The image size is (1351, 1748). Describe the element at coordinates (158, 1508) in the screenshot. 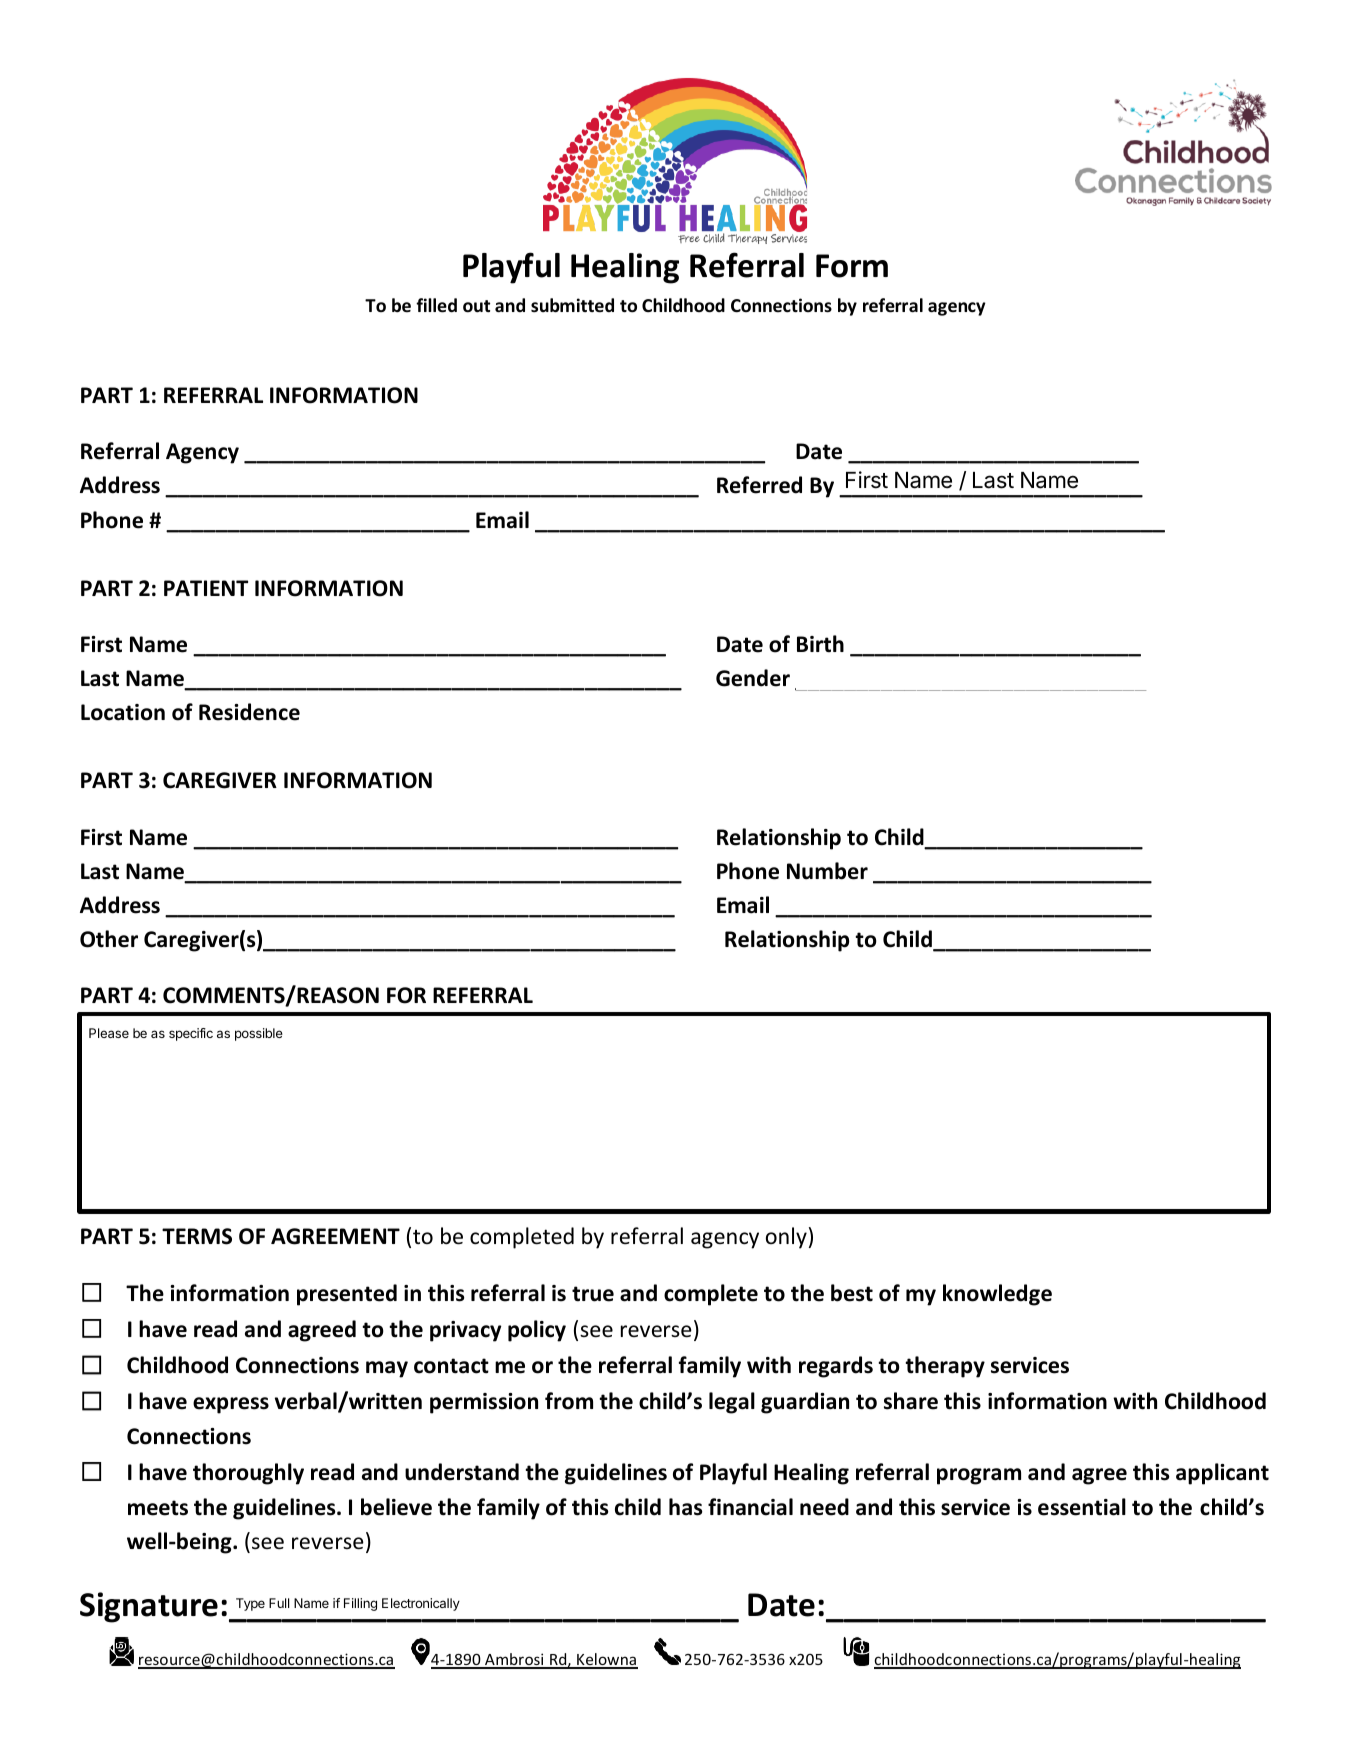

I see `meets` at that location.
